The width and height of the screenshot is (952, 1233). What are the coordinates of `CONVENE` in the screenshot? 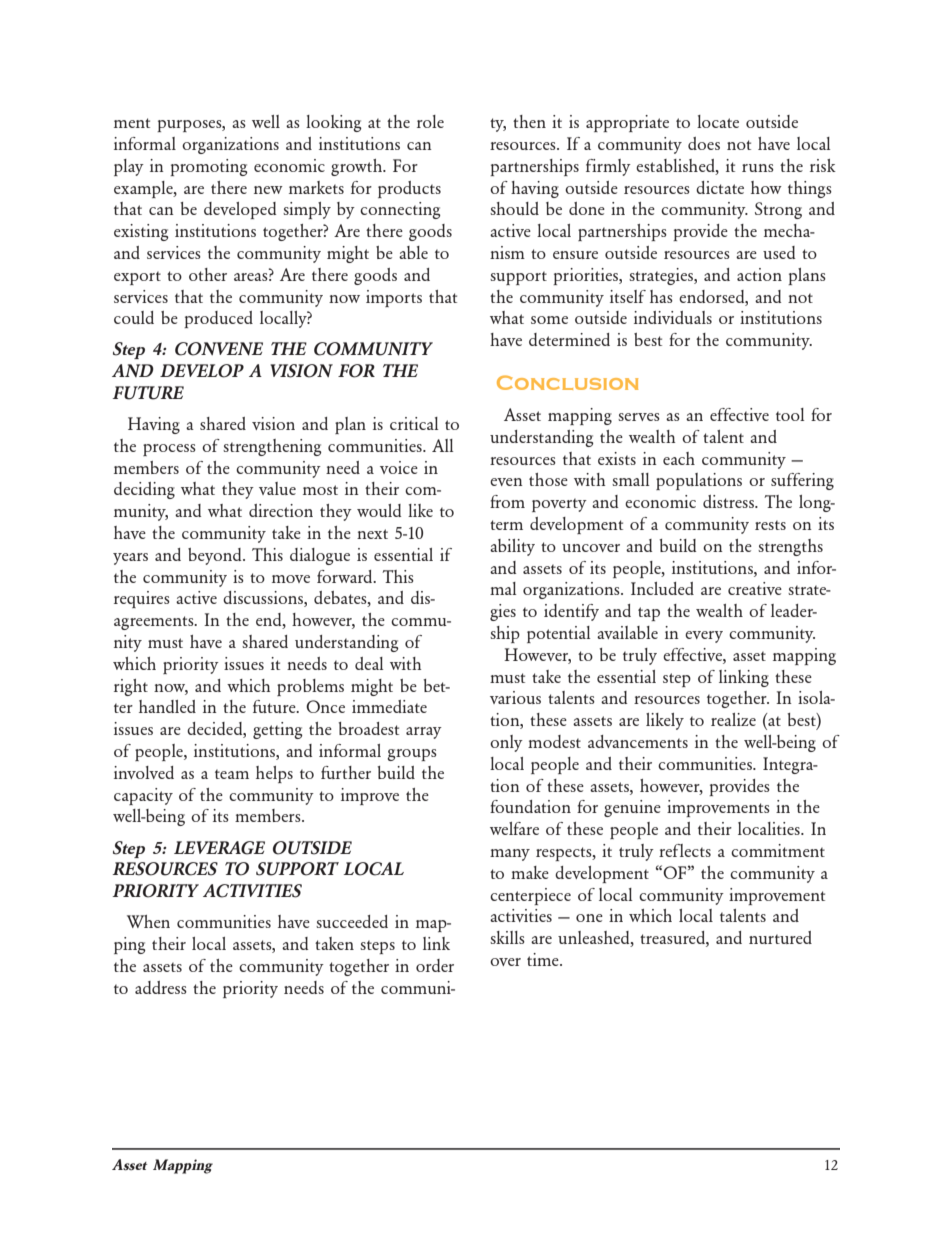 It's located at (219, 349).
